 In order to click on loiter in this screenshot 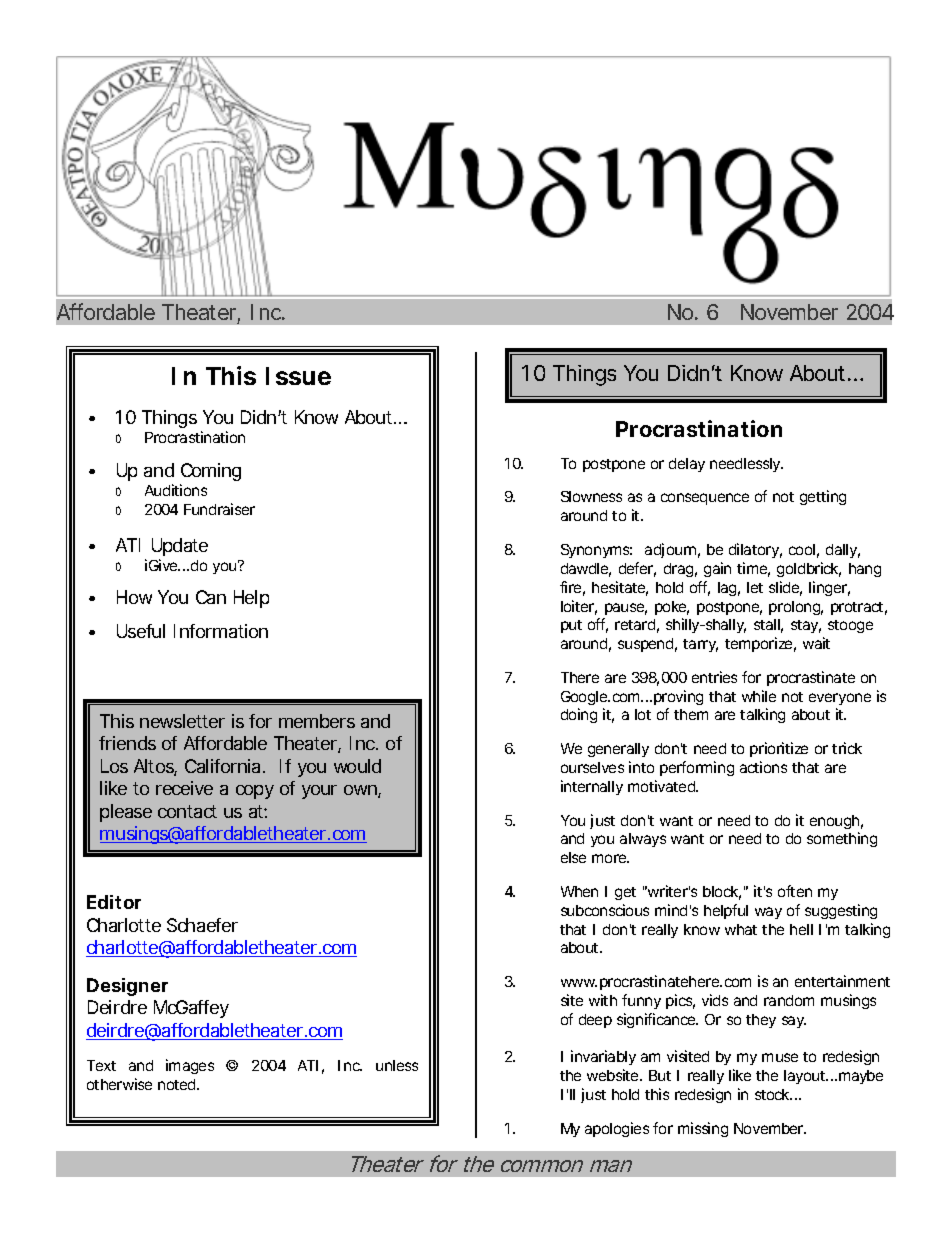, I will do `click(579, 607)`.
